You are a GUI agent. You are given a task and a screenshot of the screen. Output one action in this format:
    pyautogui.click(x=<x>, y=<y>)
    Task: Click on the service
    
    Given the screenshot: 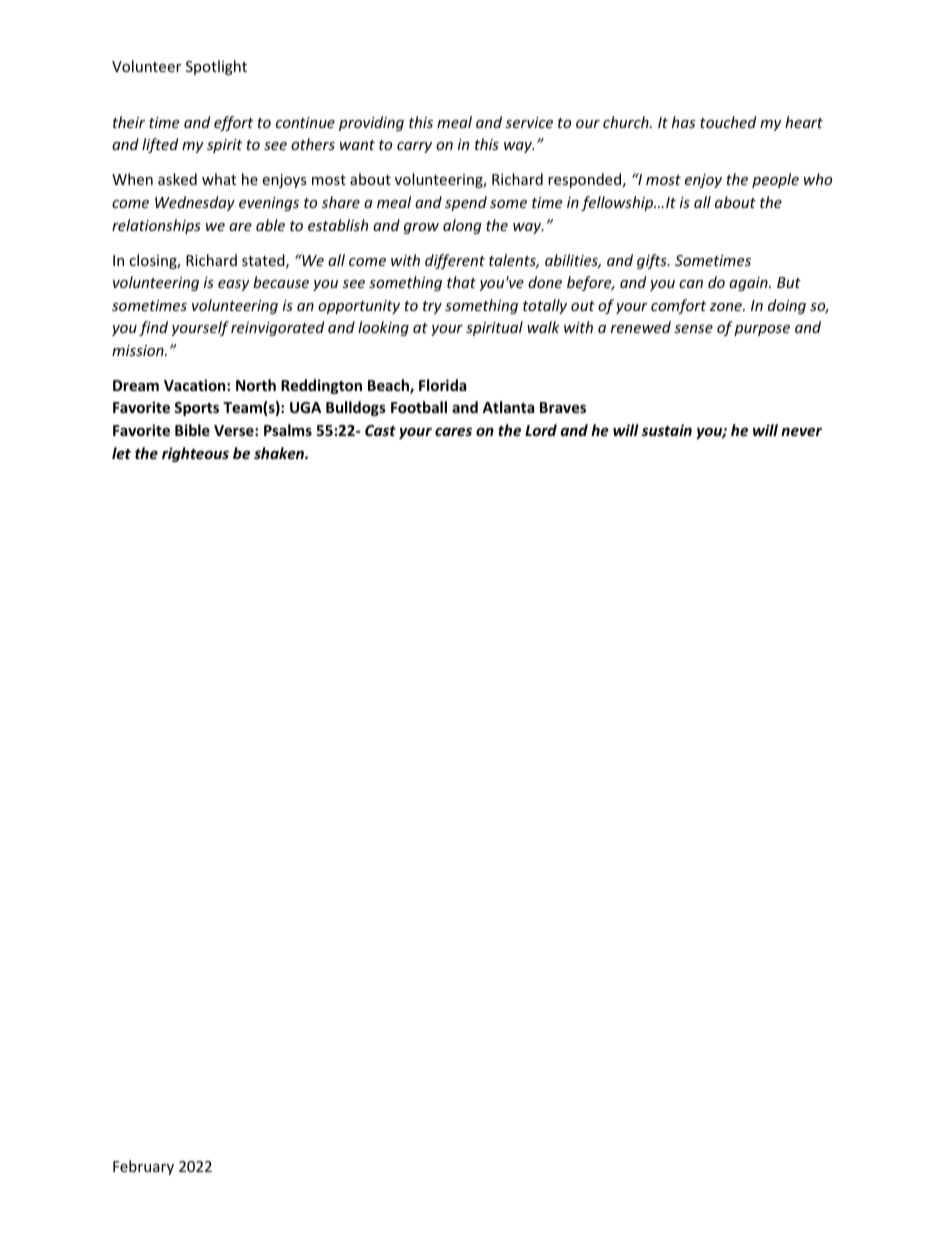 What is the action you would take?
    pyautogui.click(x=529, y=122)
